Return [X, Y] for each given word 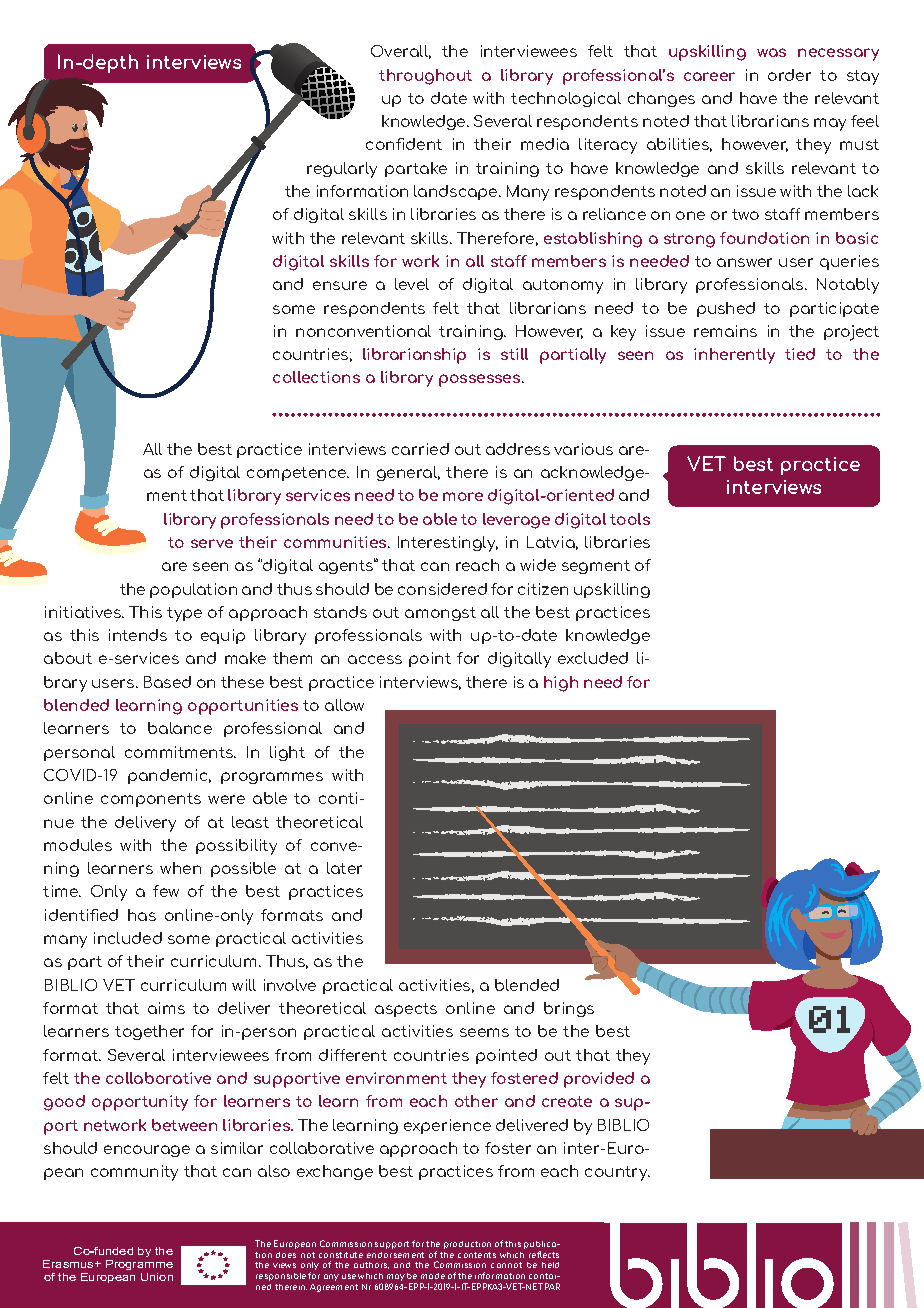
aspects [406, 1010]
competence [298, 474]
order [789, 75]
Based [167, 682]
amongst [440, 614]
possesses [481, 380]
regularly [342, 170]
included [128, 938]
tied [800, 354]
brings [569, 1009]
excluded [593, 658]
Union [157, 1277]
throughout [425, 77]
